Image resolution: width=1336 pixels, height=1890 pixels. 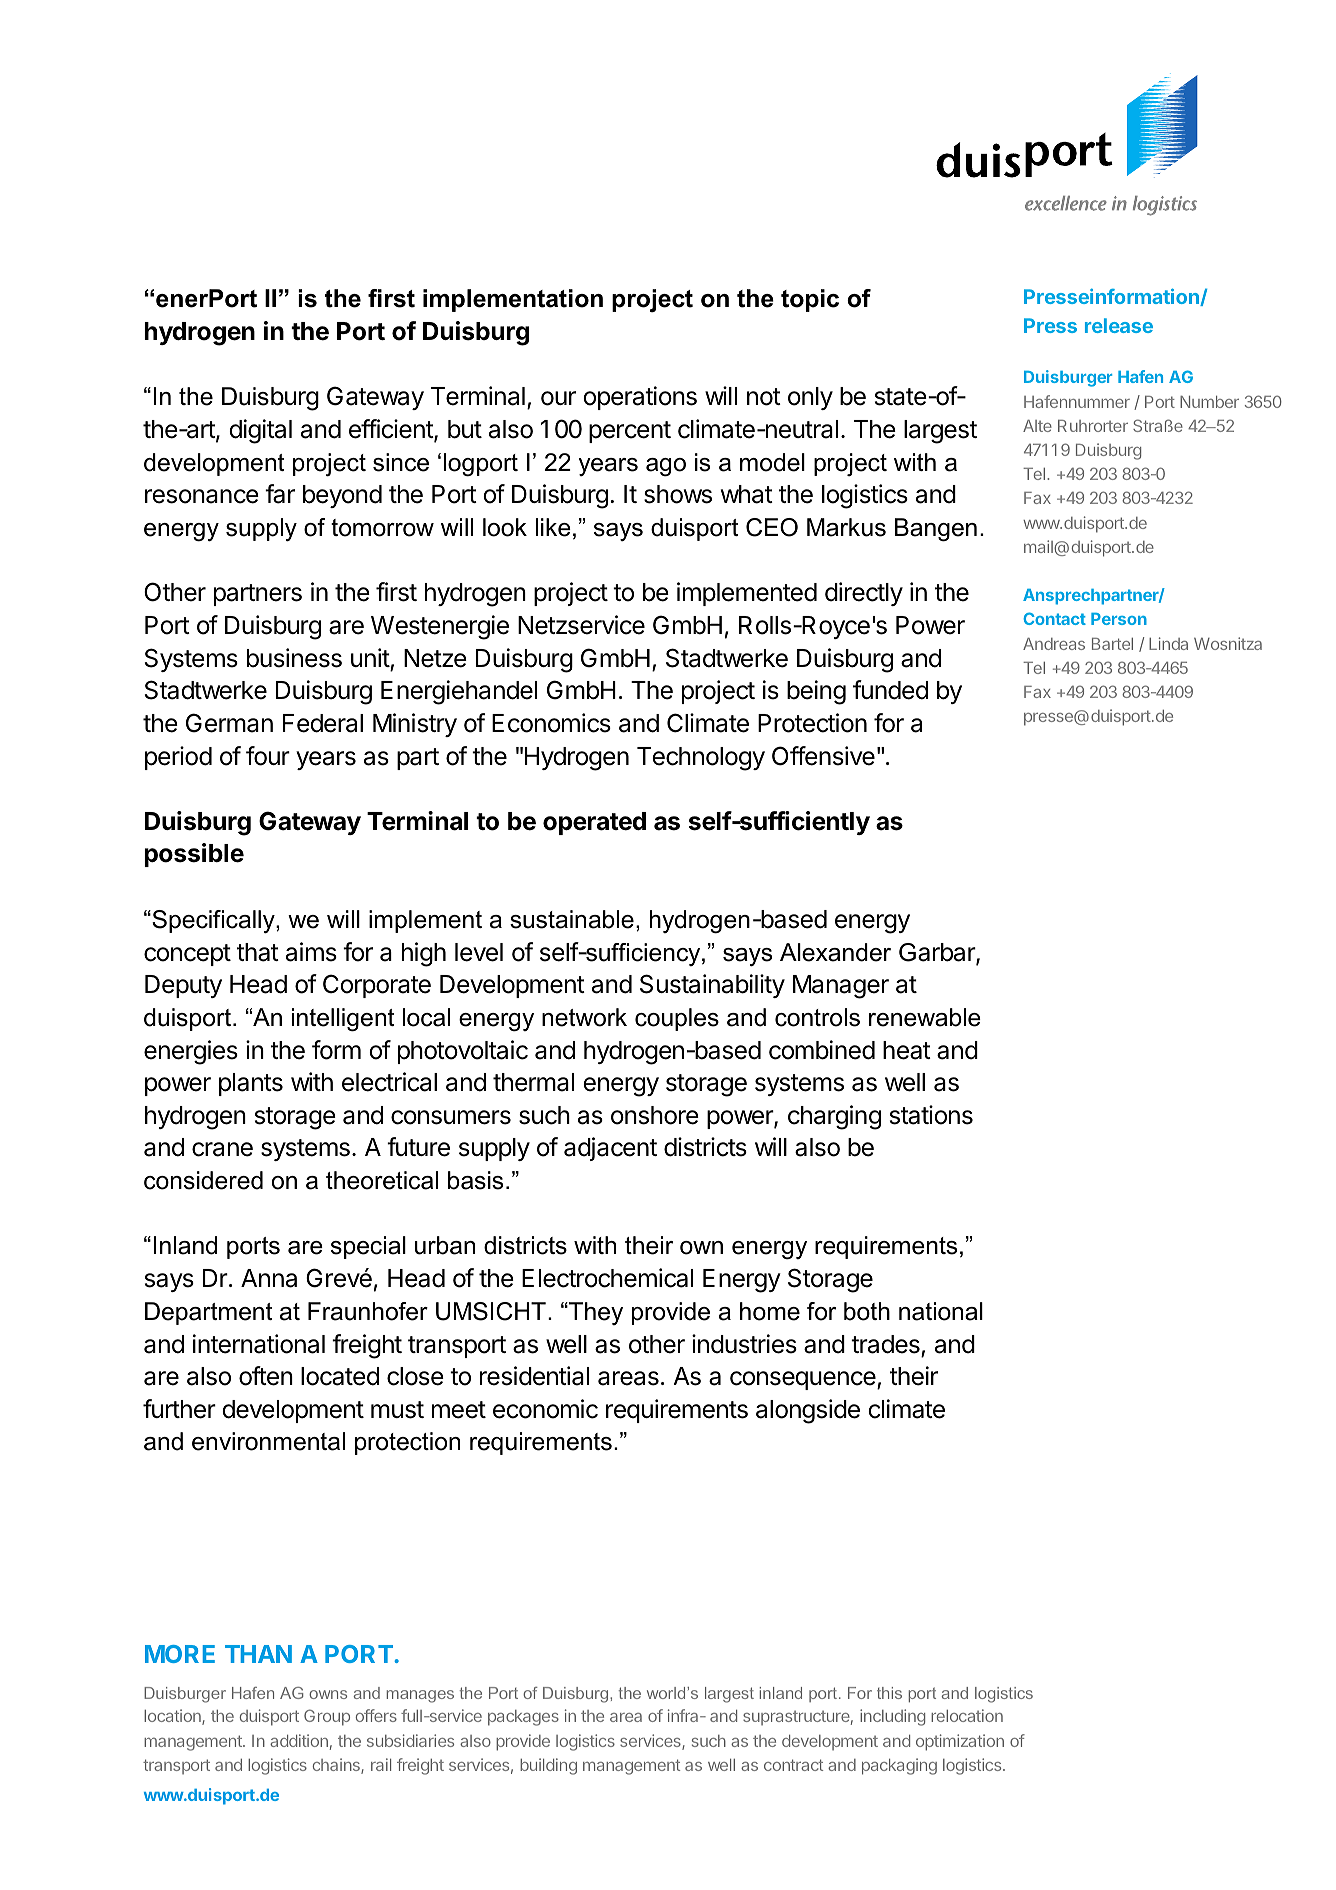 What do you see at coordinates (1119, 325) in the screenshot?
I see `release` at bounding box center [1119, 325].
